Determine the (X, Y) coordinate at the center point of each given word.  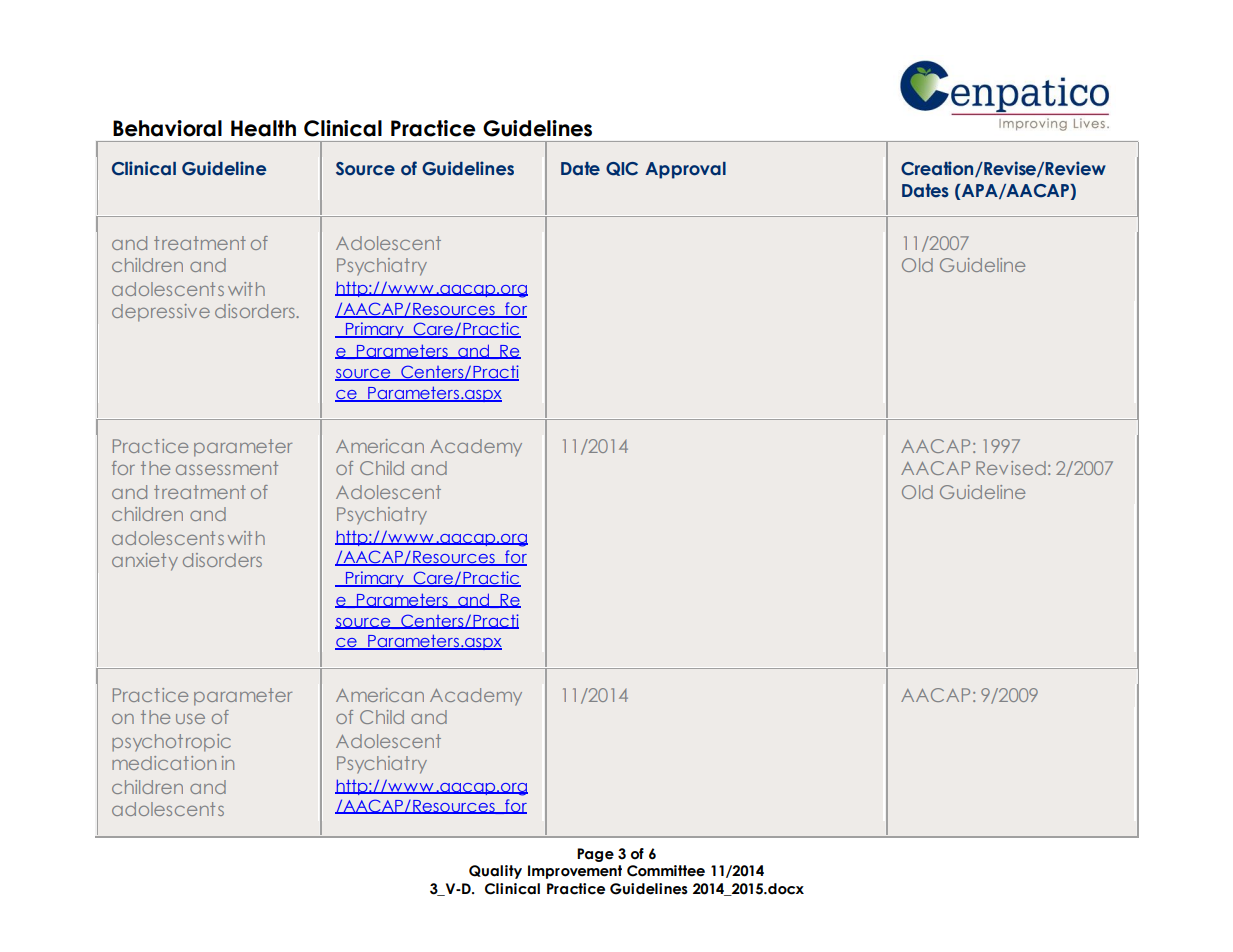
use (190, 719)
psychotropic (171, 743)
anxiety (145, 562)
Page (595, 855)
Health (263, 128)
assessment (227, 468)
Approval (685, 170)
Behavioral (167, 128)
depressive (161, 313)
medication (164, 763)
